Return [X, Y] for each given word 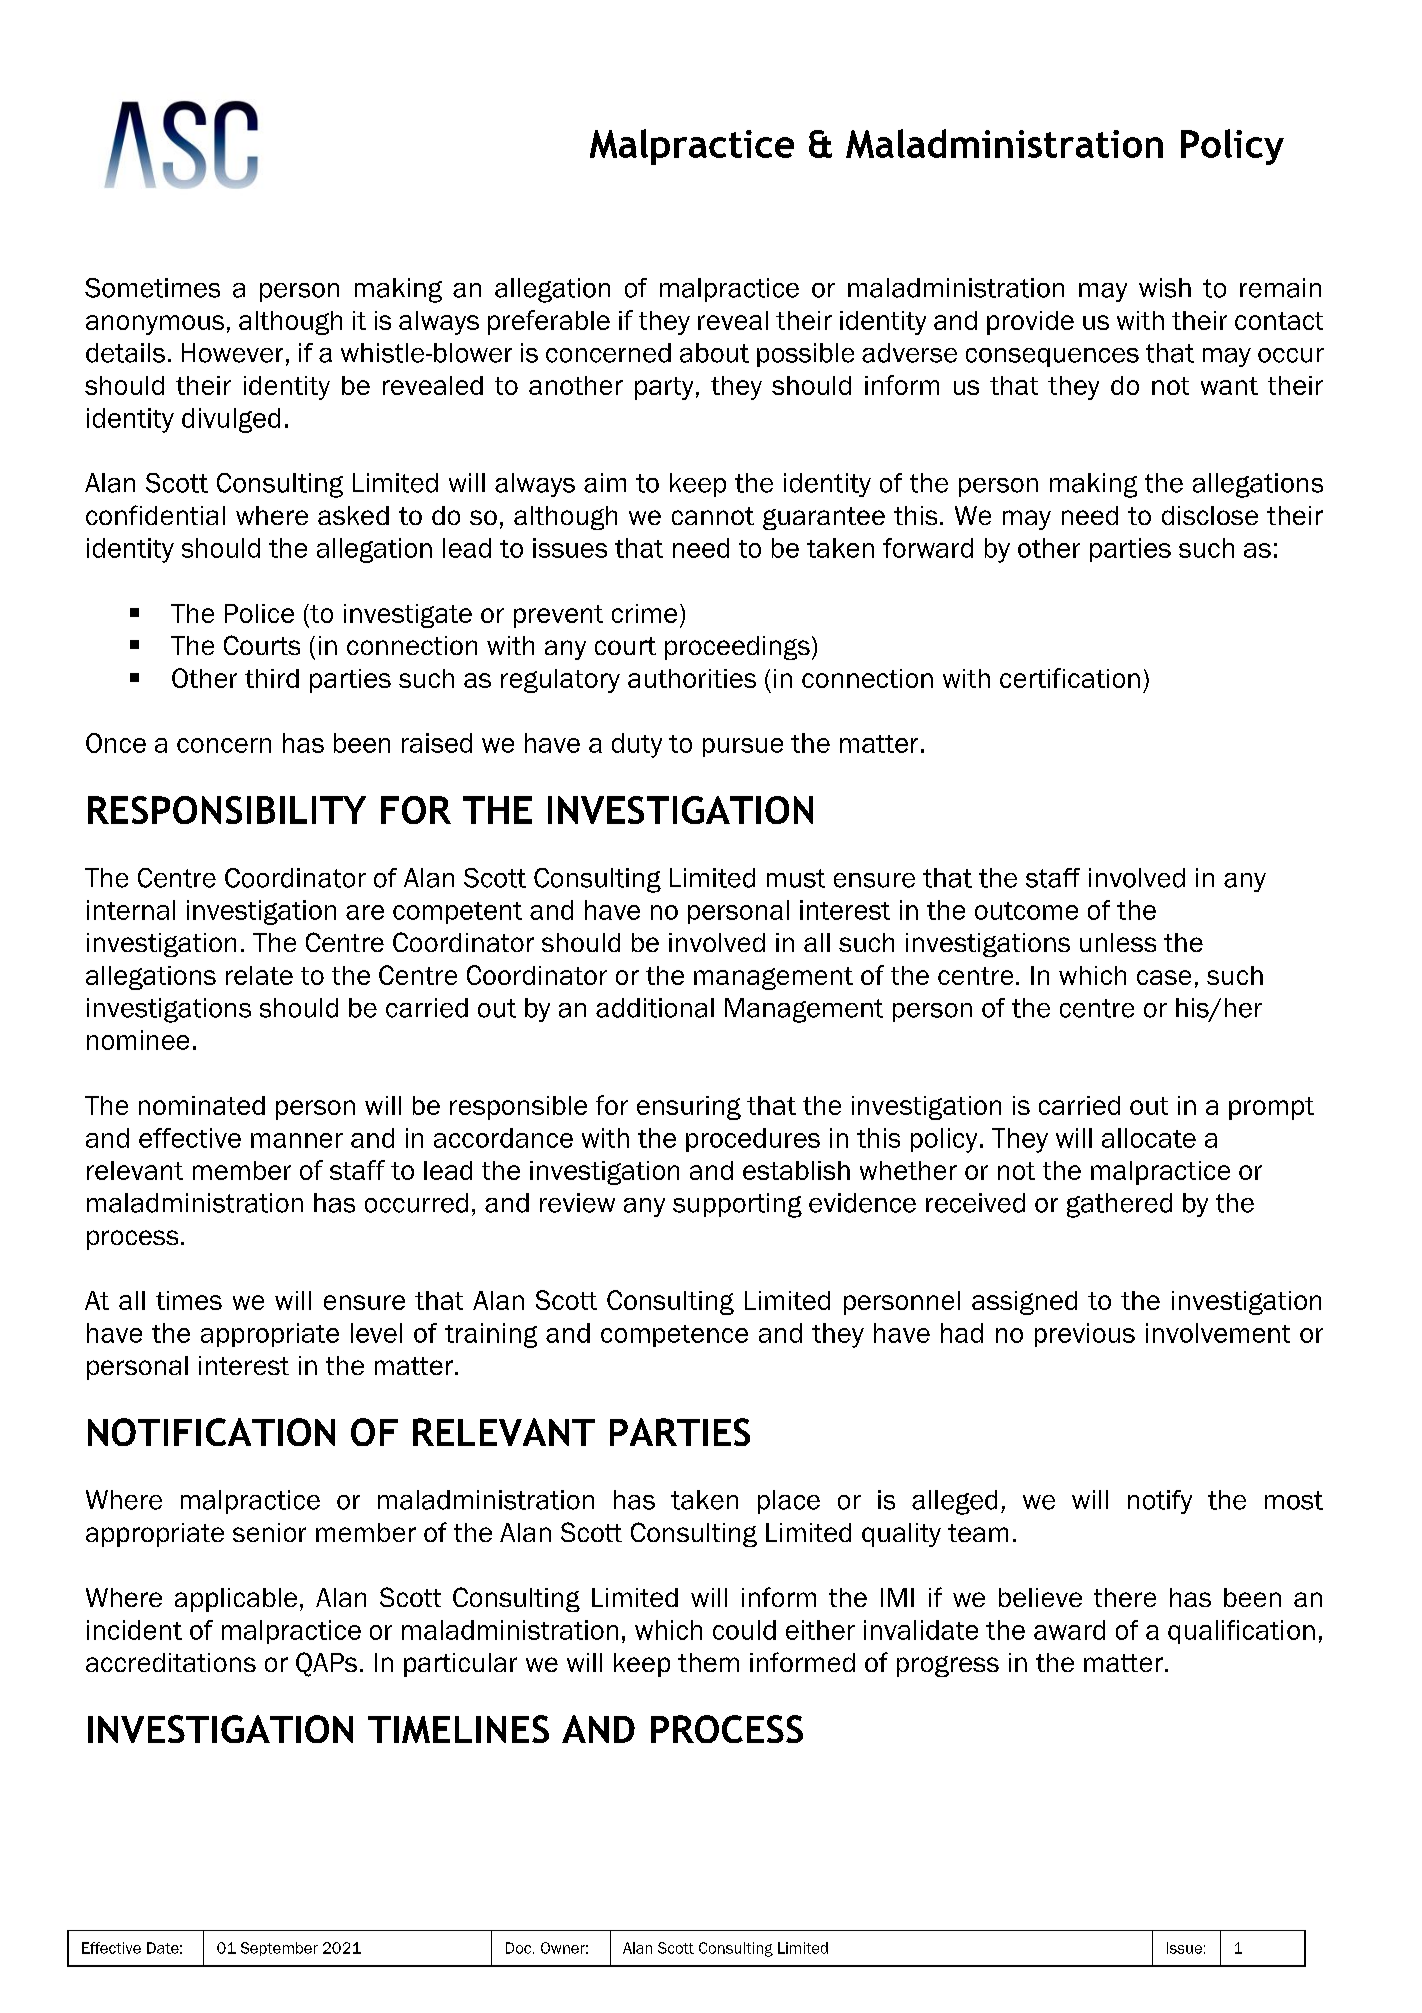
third [272, 678]
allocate [1149, 1138]
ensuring [689, 1108]
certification [1070, 678]
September [279, 1949]
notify [1160, 1502]
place [789, 1502]
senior [269, 1532]
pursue [743, 747]
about [714, 353]
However [232, 353]
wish [1165, 288]
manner [297, 1140]
